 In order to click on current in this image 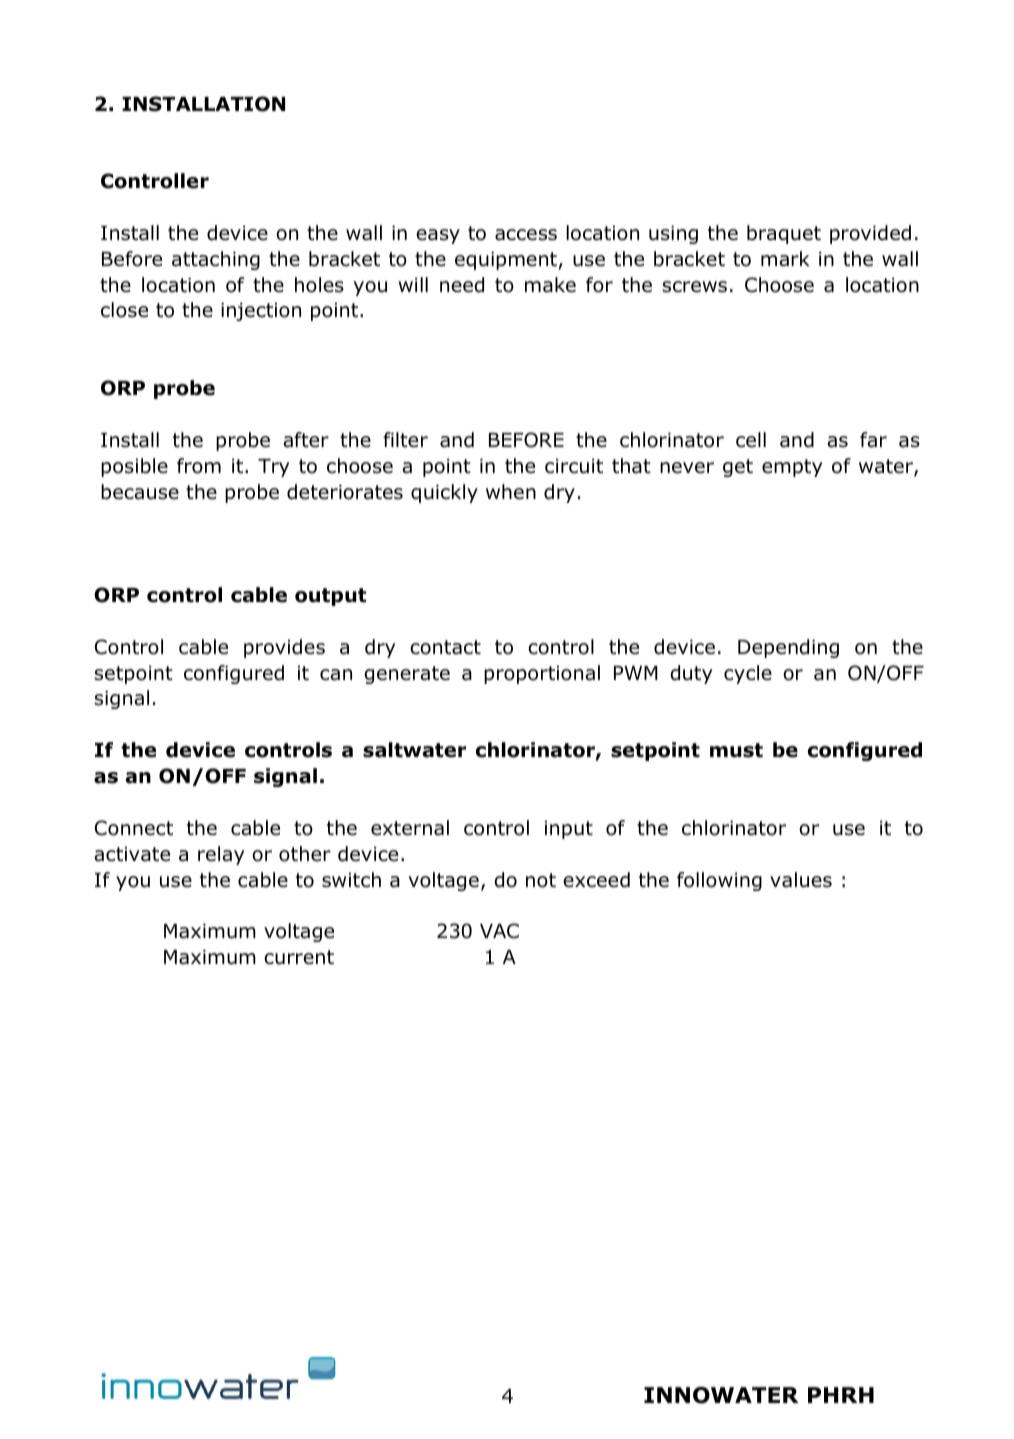, I will do `click(299, 957)`.
